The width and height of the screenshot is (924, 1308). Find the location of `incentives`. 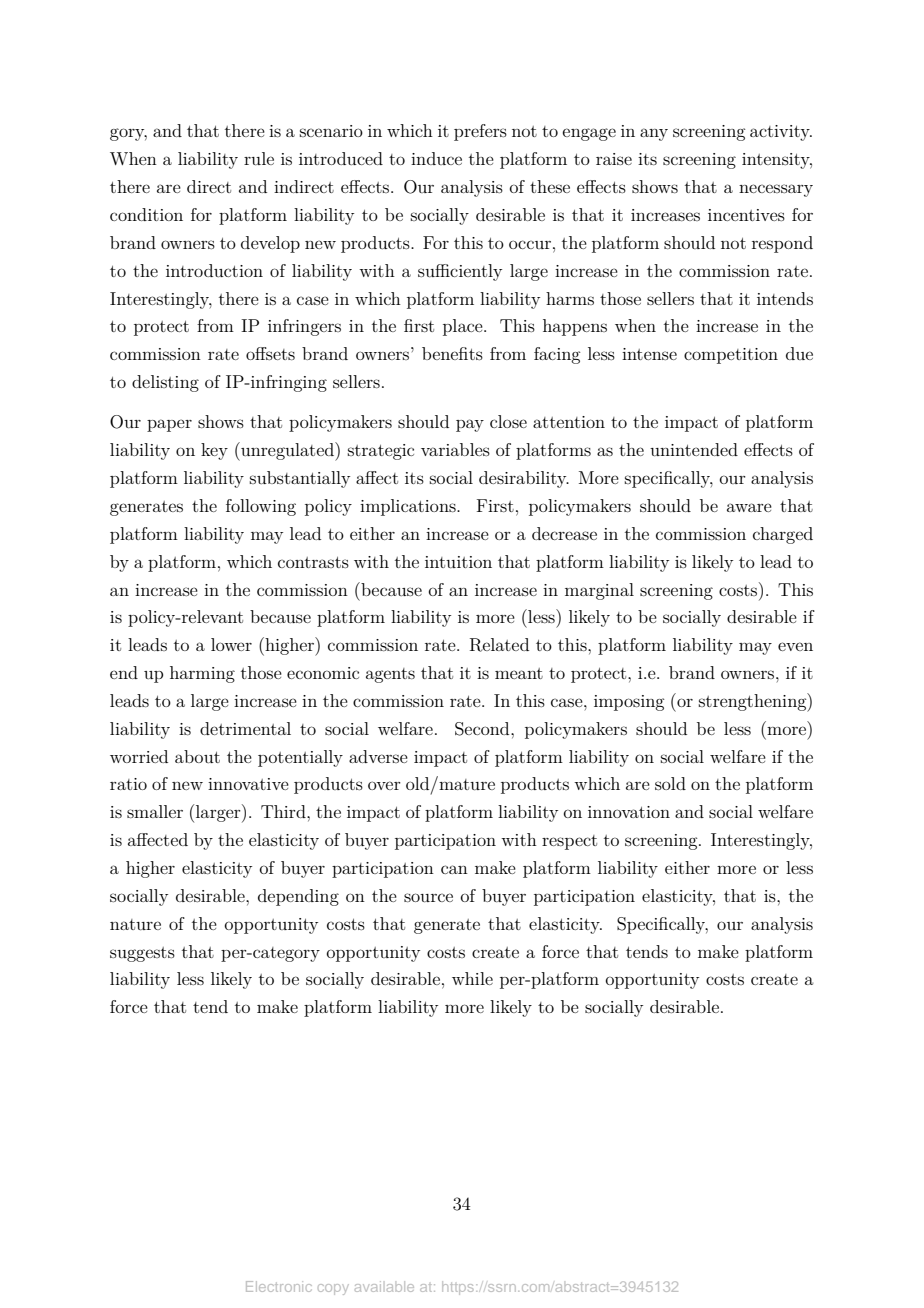

incentives is located at coordinates (746, 215).
